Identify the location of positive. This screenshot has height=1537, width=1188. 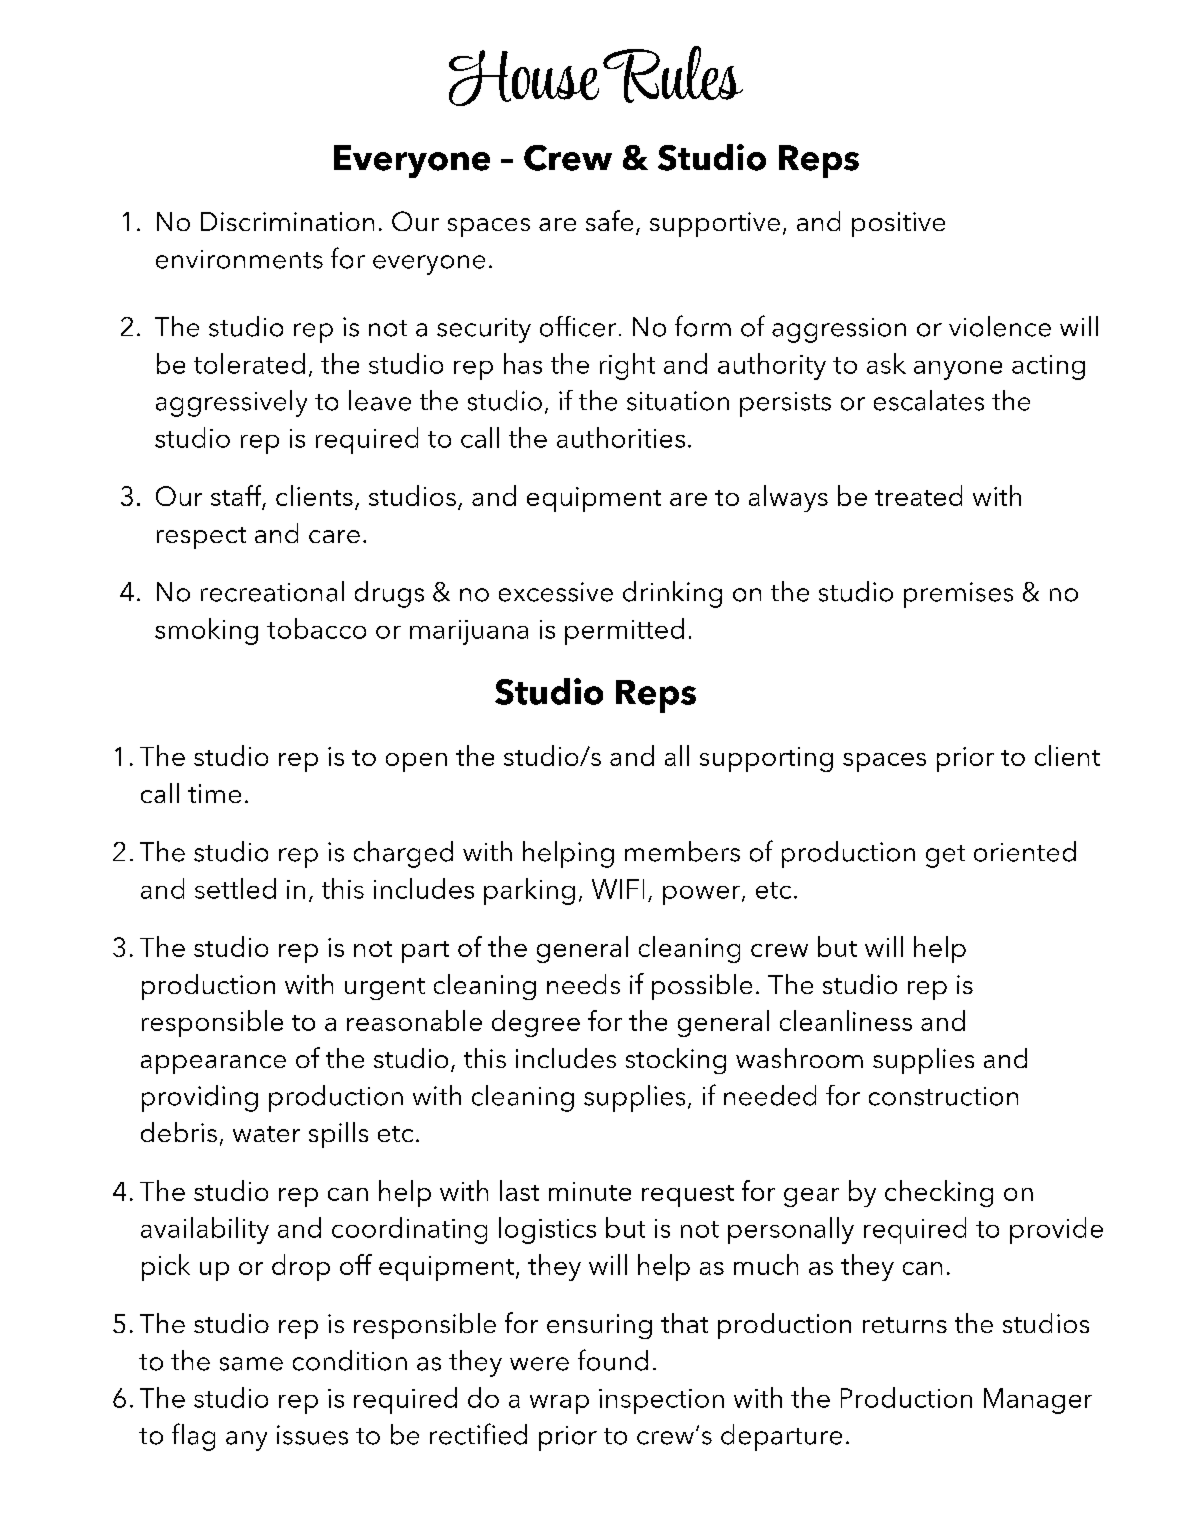
(898, 224).
